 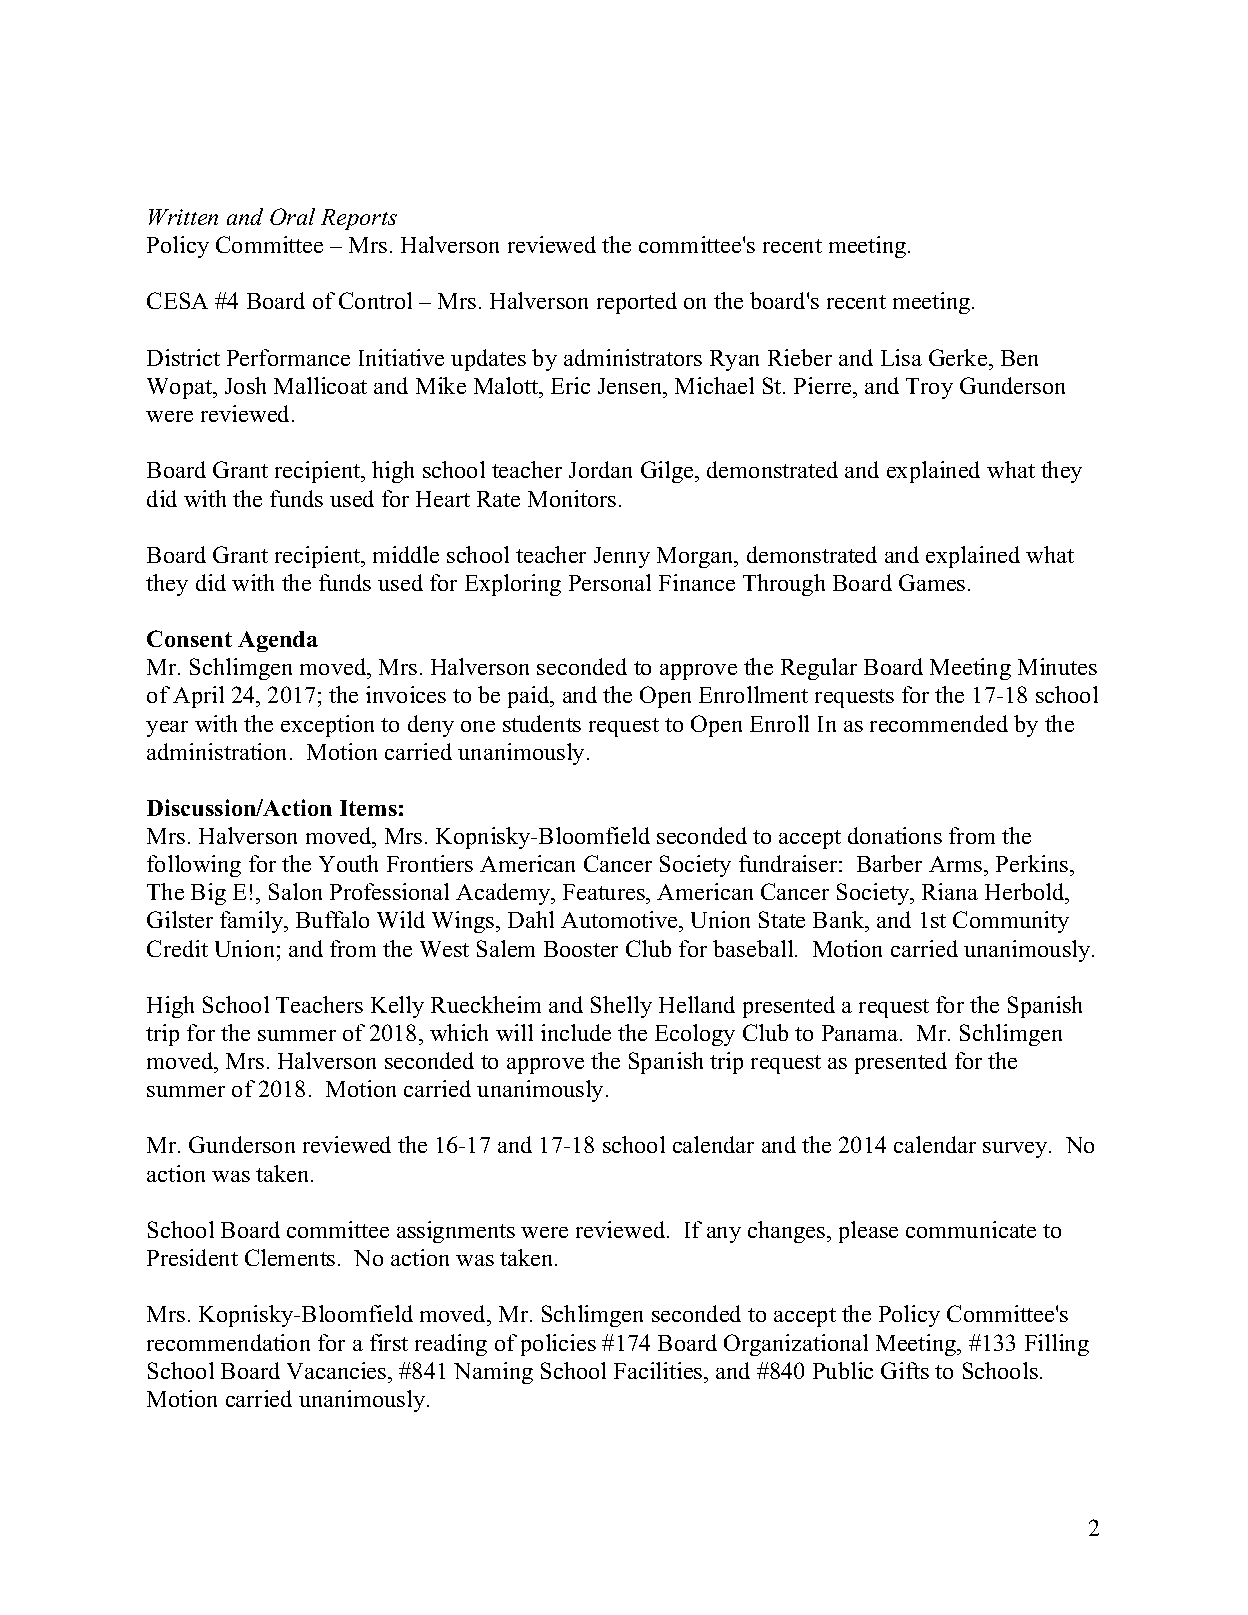 What do you see at coordinates (530, 697) in the screenshot?
I see `paid` at bounding box center [530, 697].
